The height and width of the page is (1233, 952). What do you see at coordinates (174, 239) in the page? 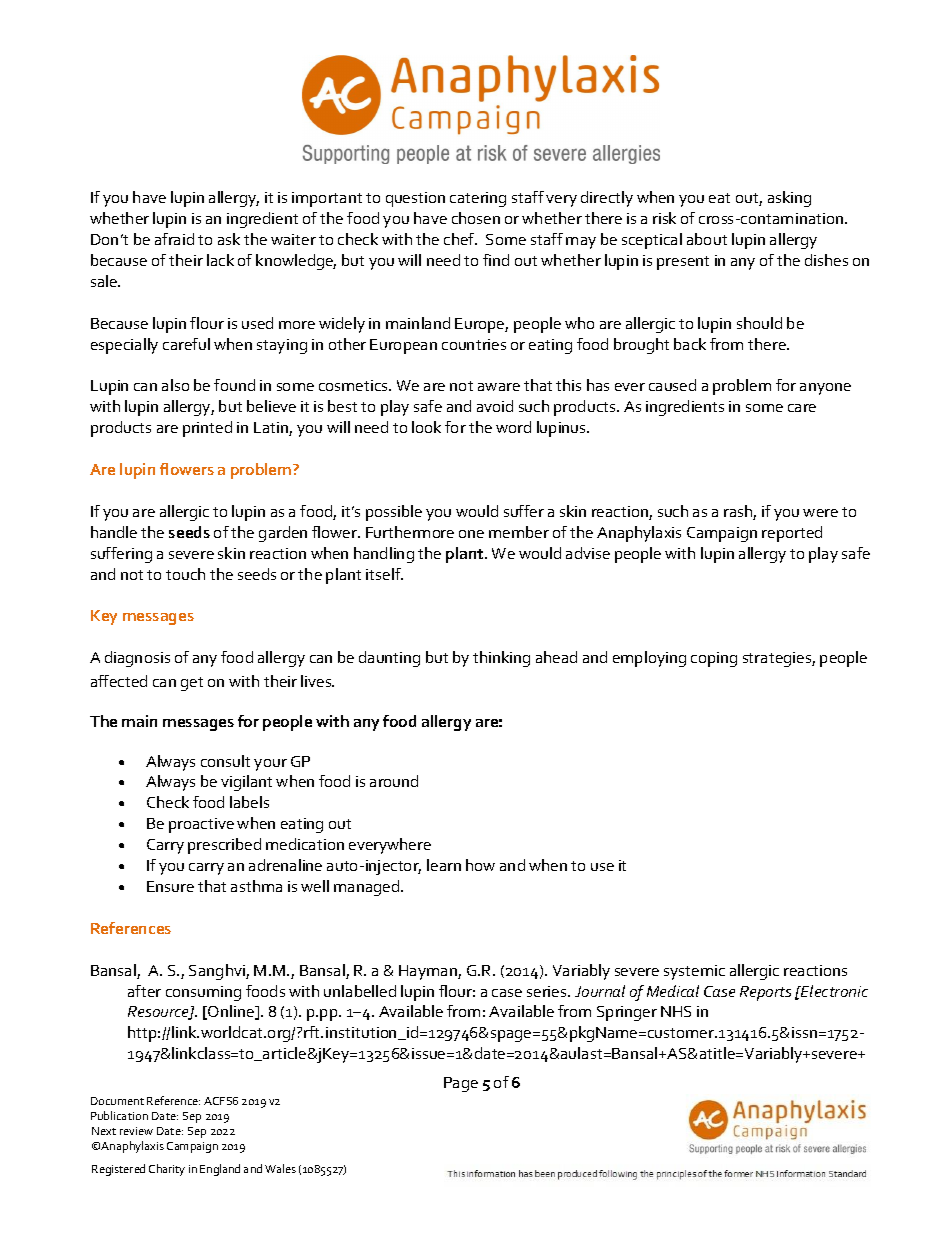
I see `afraid` at bounding box center [174, 239].
